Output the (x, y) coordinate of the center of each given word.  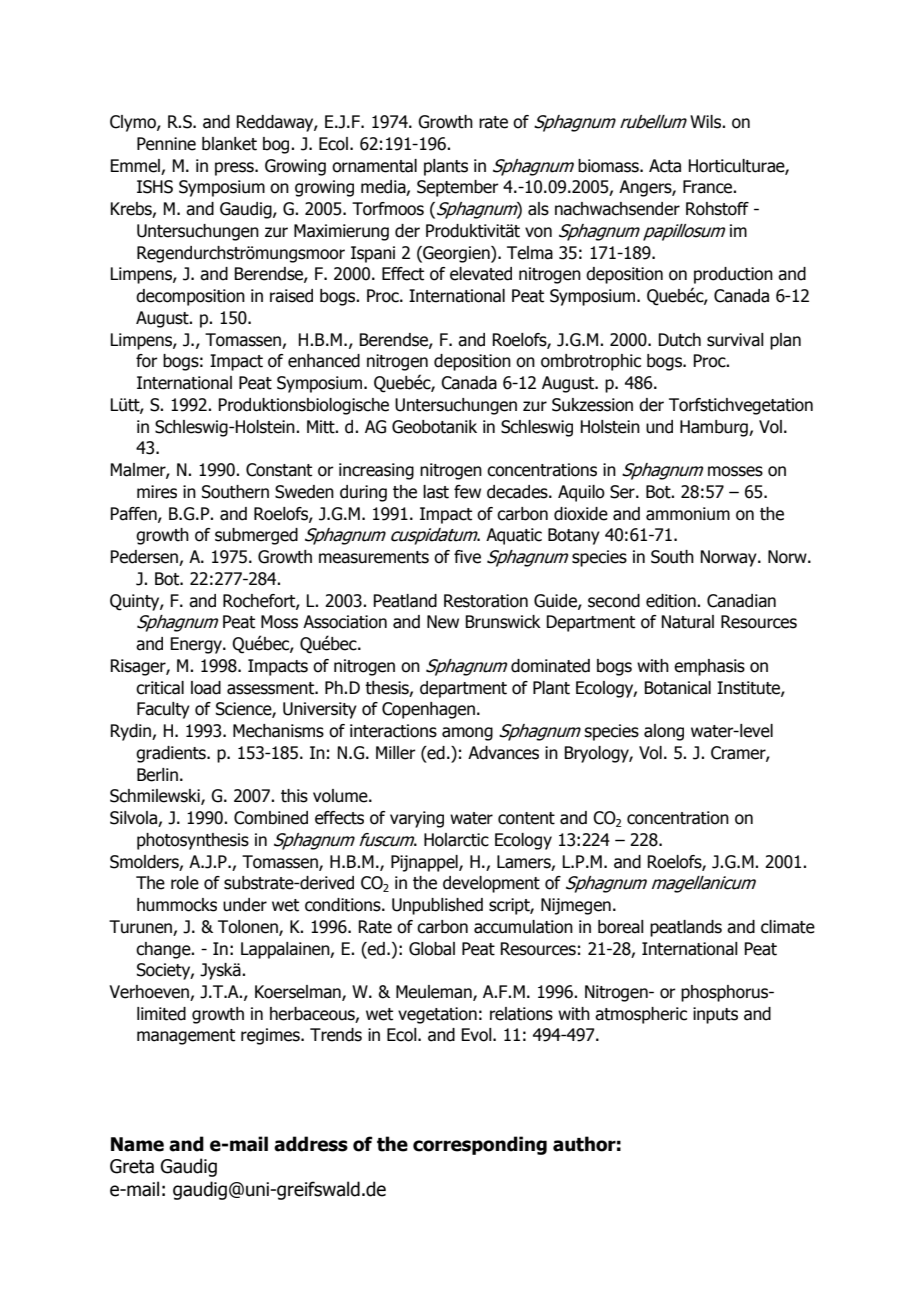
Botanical (677, 688)
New (443, 622)
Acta (665, 166)
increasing (376, 471)
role (185, 883)
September (458, 188)
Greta (132, 1166)
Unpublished (437, 906)
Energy (197, 645)
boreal (621, 927)
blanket (229, 144)
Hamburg (715, 428)
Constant (279, 470)
